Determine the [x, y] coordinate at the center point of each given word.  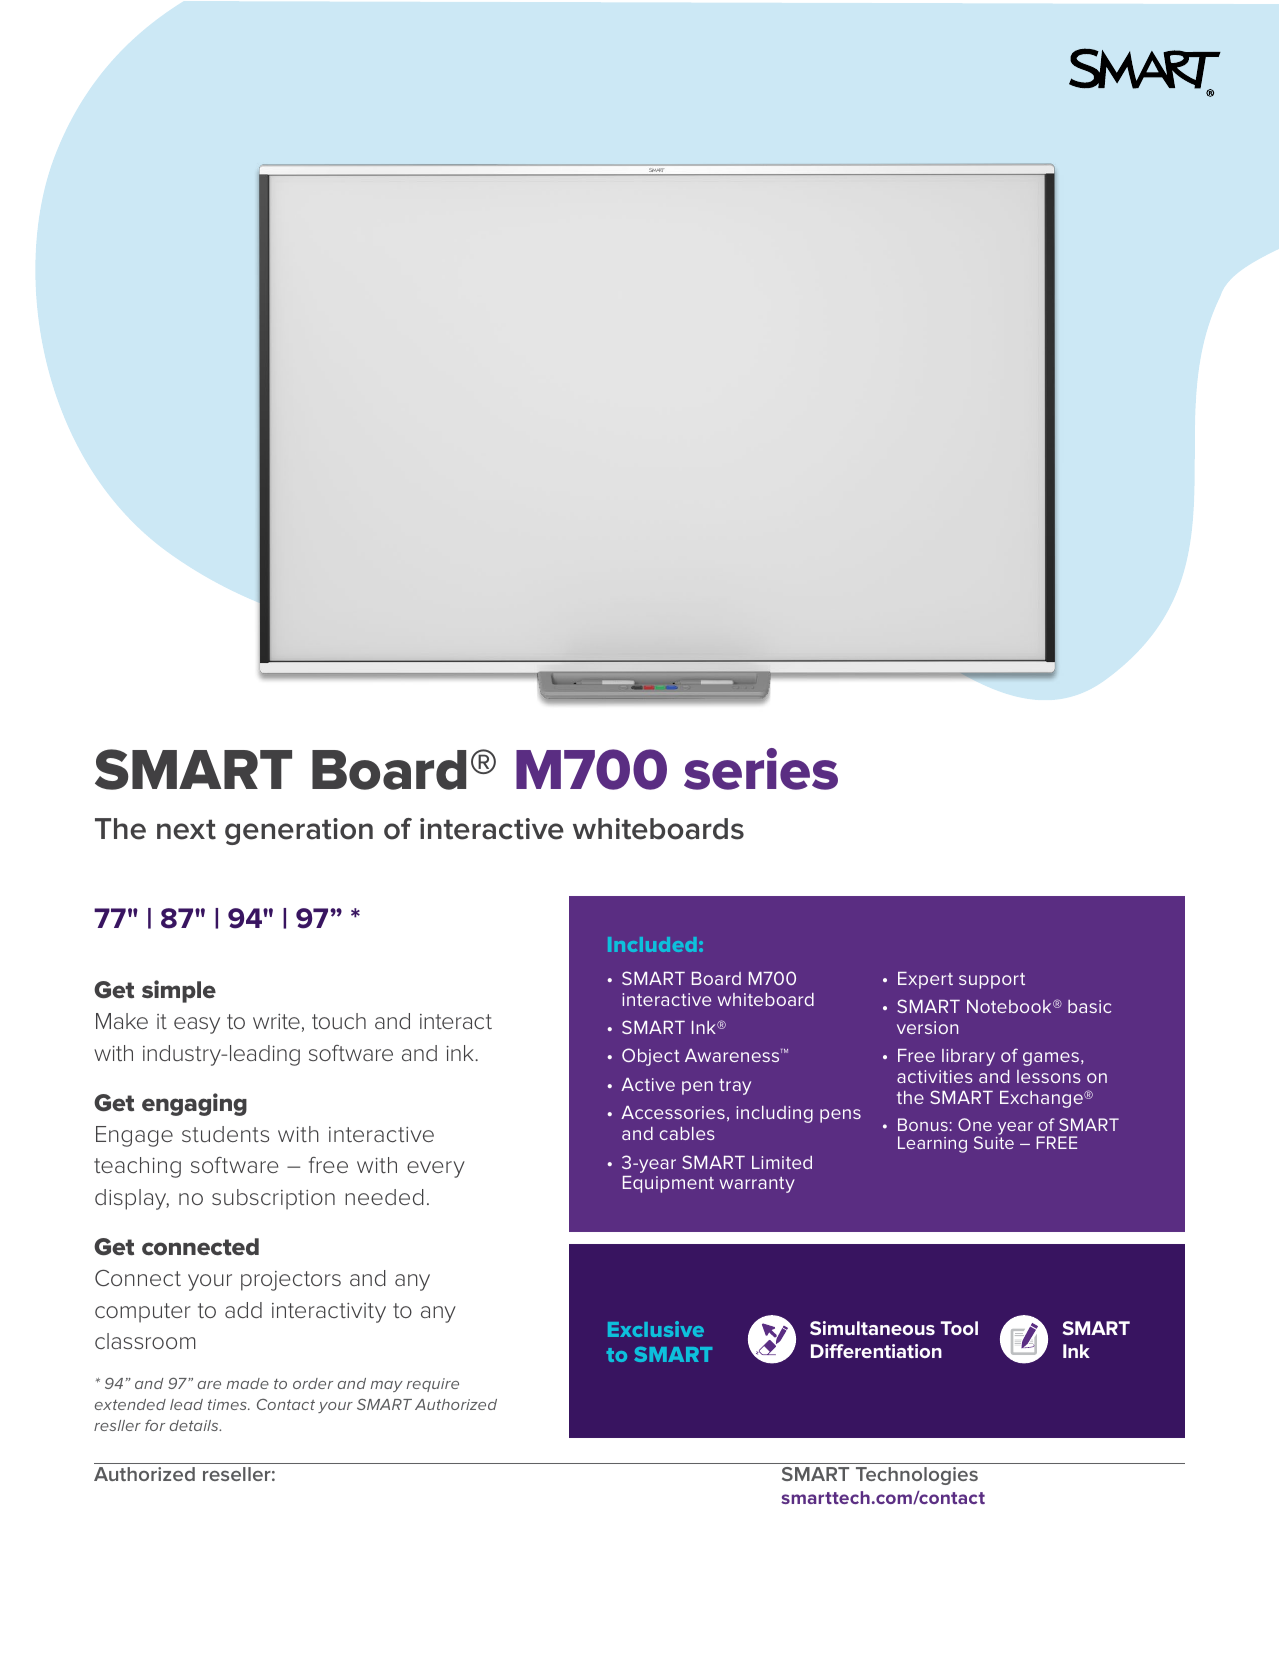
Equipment [668, 1184]
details [195, 1425]
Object [651, 1057]
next [186, 829]
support [992, 981]
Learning [932, 1144]
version [927, 1027]
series [761, 769]
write [276, 1021]
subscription [273, 1199]
